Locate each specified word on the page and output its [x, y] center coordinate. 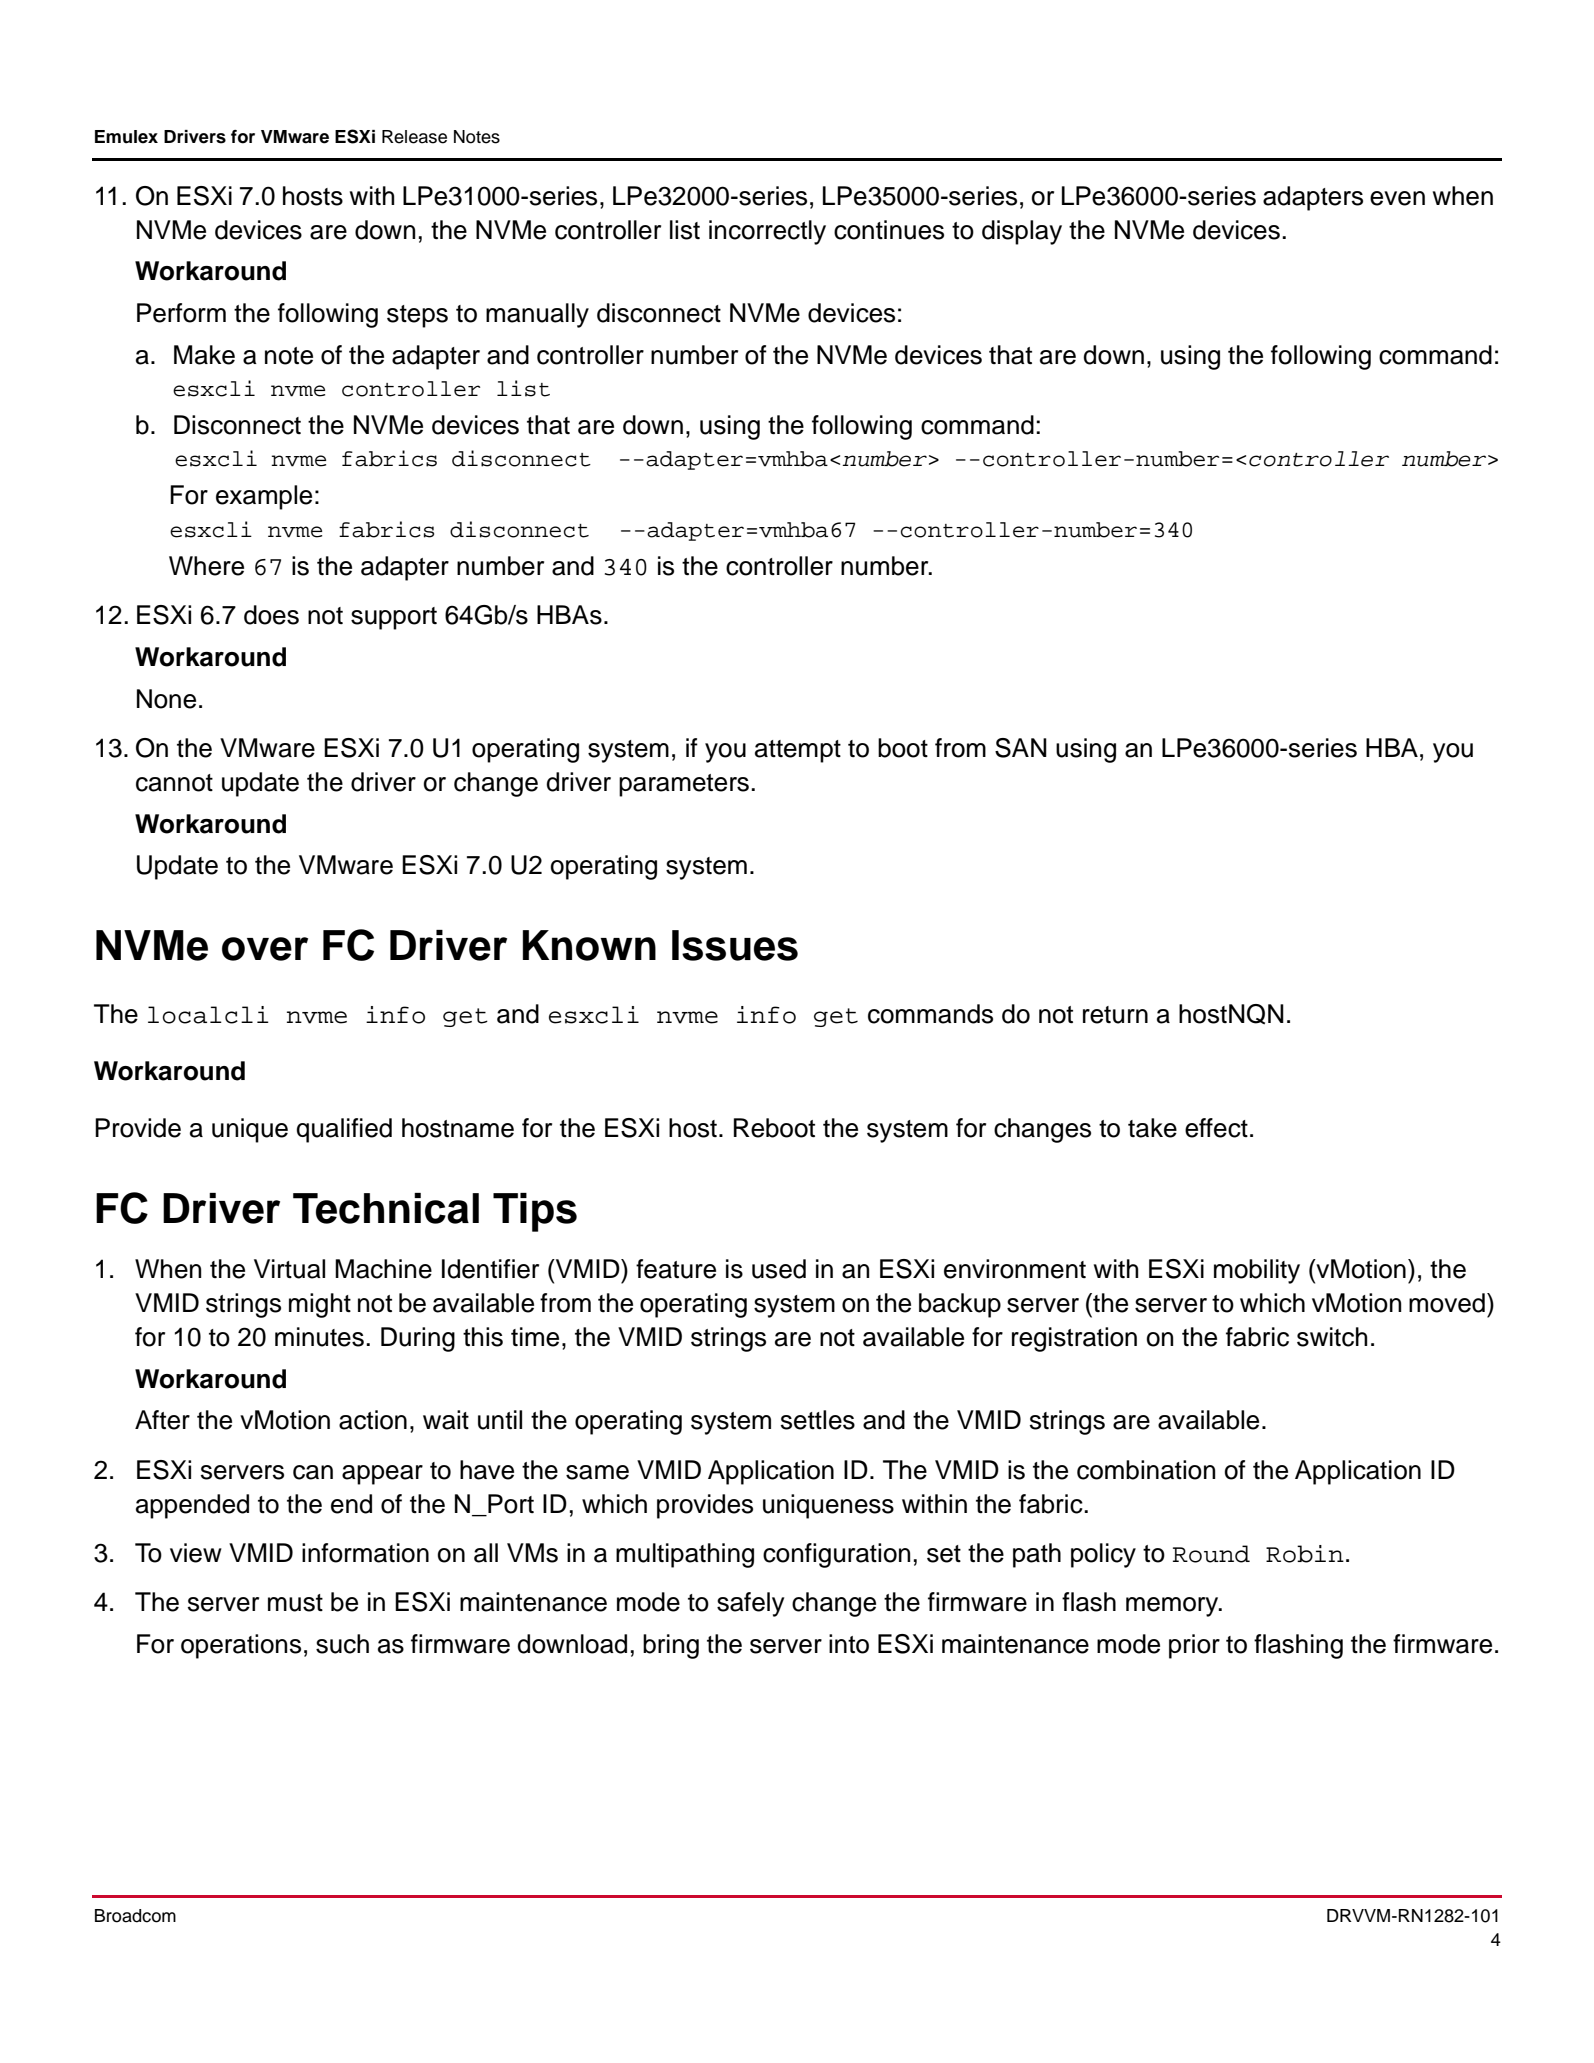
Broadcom [135, 1916]
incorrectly [767, 232]
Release [414, 137]
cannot [174, 783]
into [849, 1644]
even [1397, 198]
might [320, 1305]
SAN [1021, 748]
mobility [1257, 1271]
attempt [798, 751]
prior [1194, 1646]
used [779, 1269]
